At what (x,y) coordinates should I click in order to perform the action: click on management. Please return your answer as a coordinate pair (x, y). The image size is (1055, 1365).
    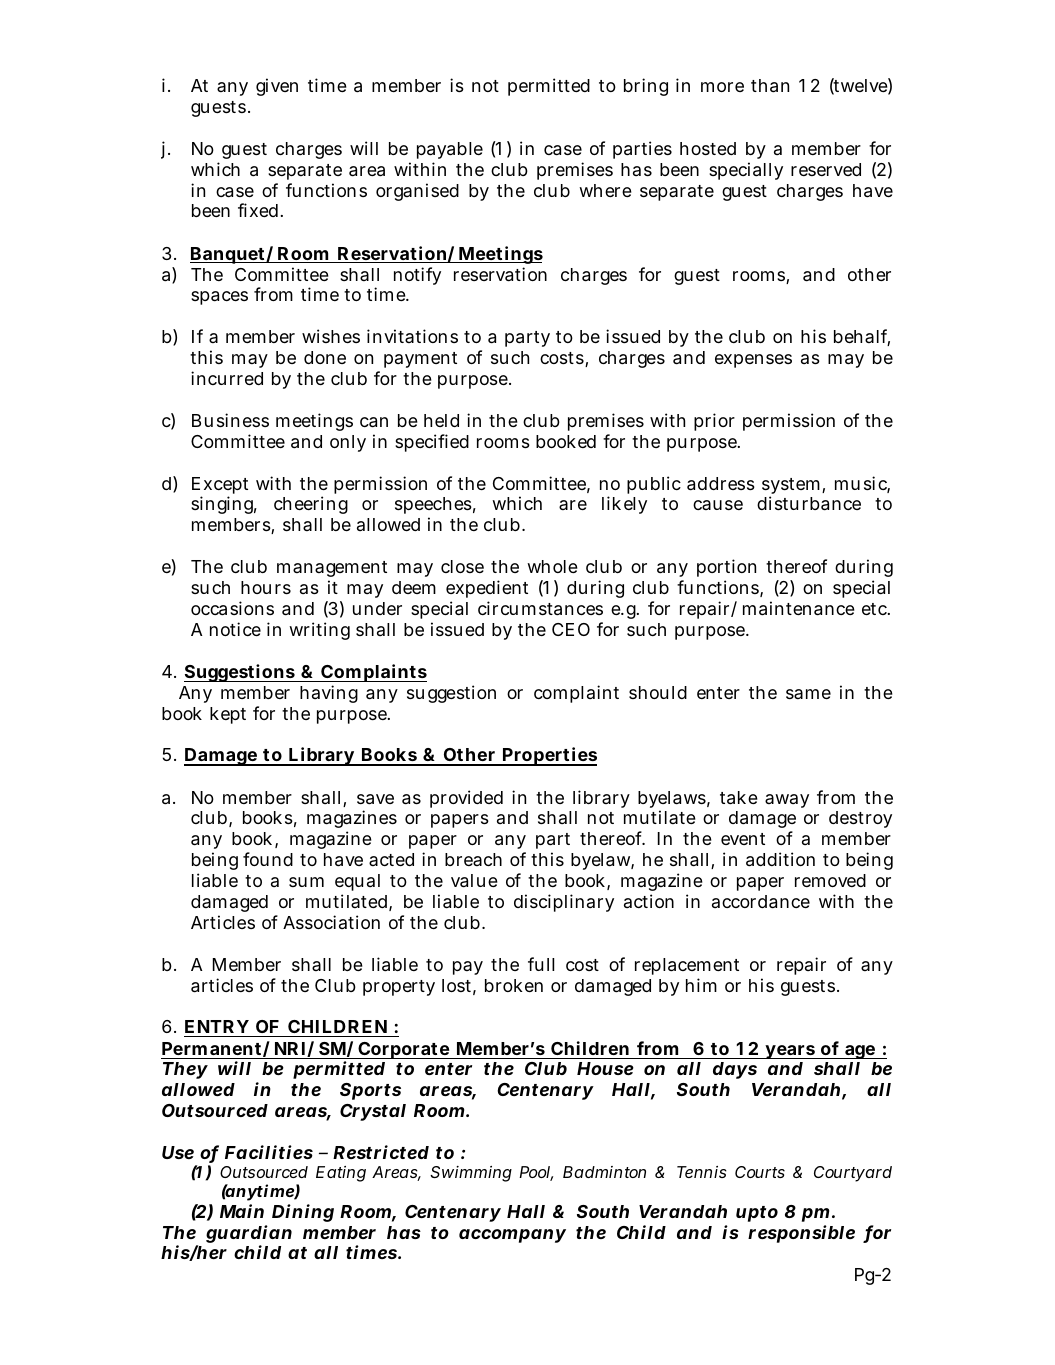
    Looking at the image, I should click on (332, 569).
